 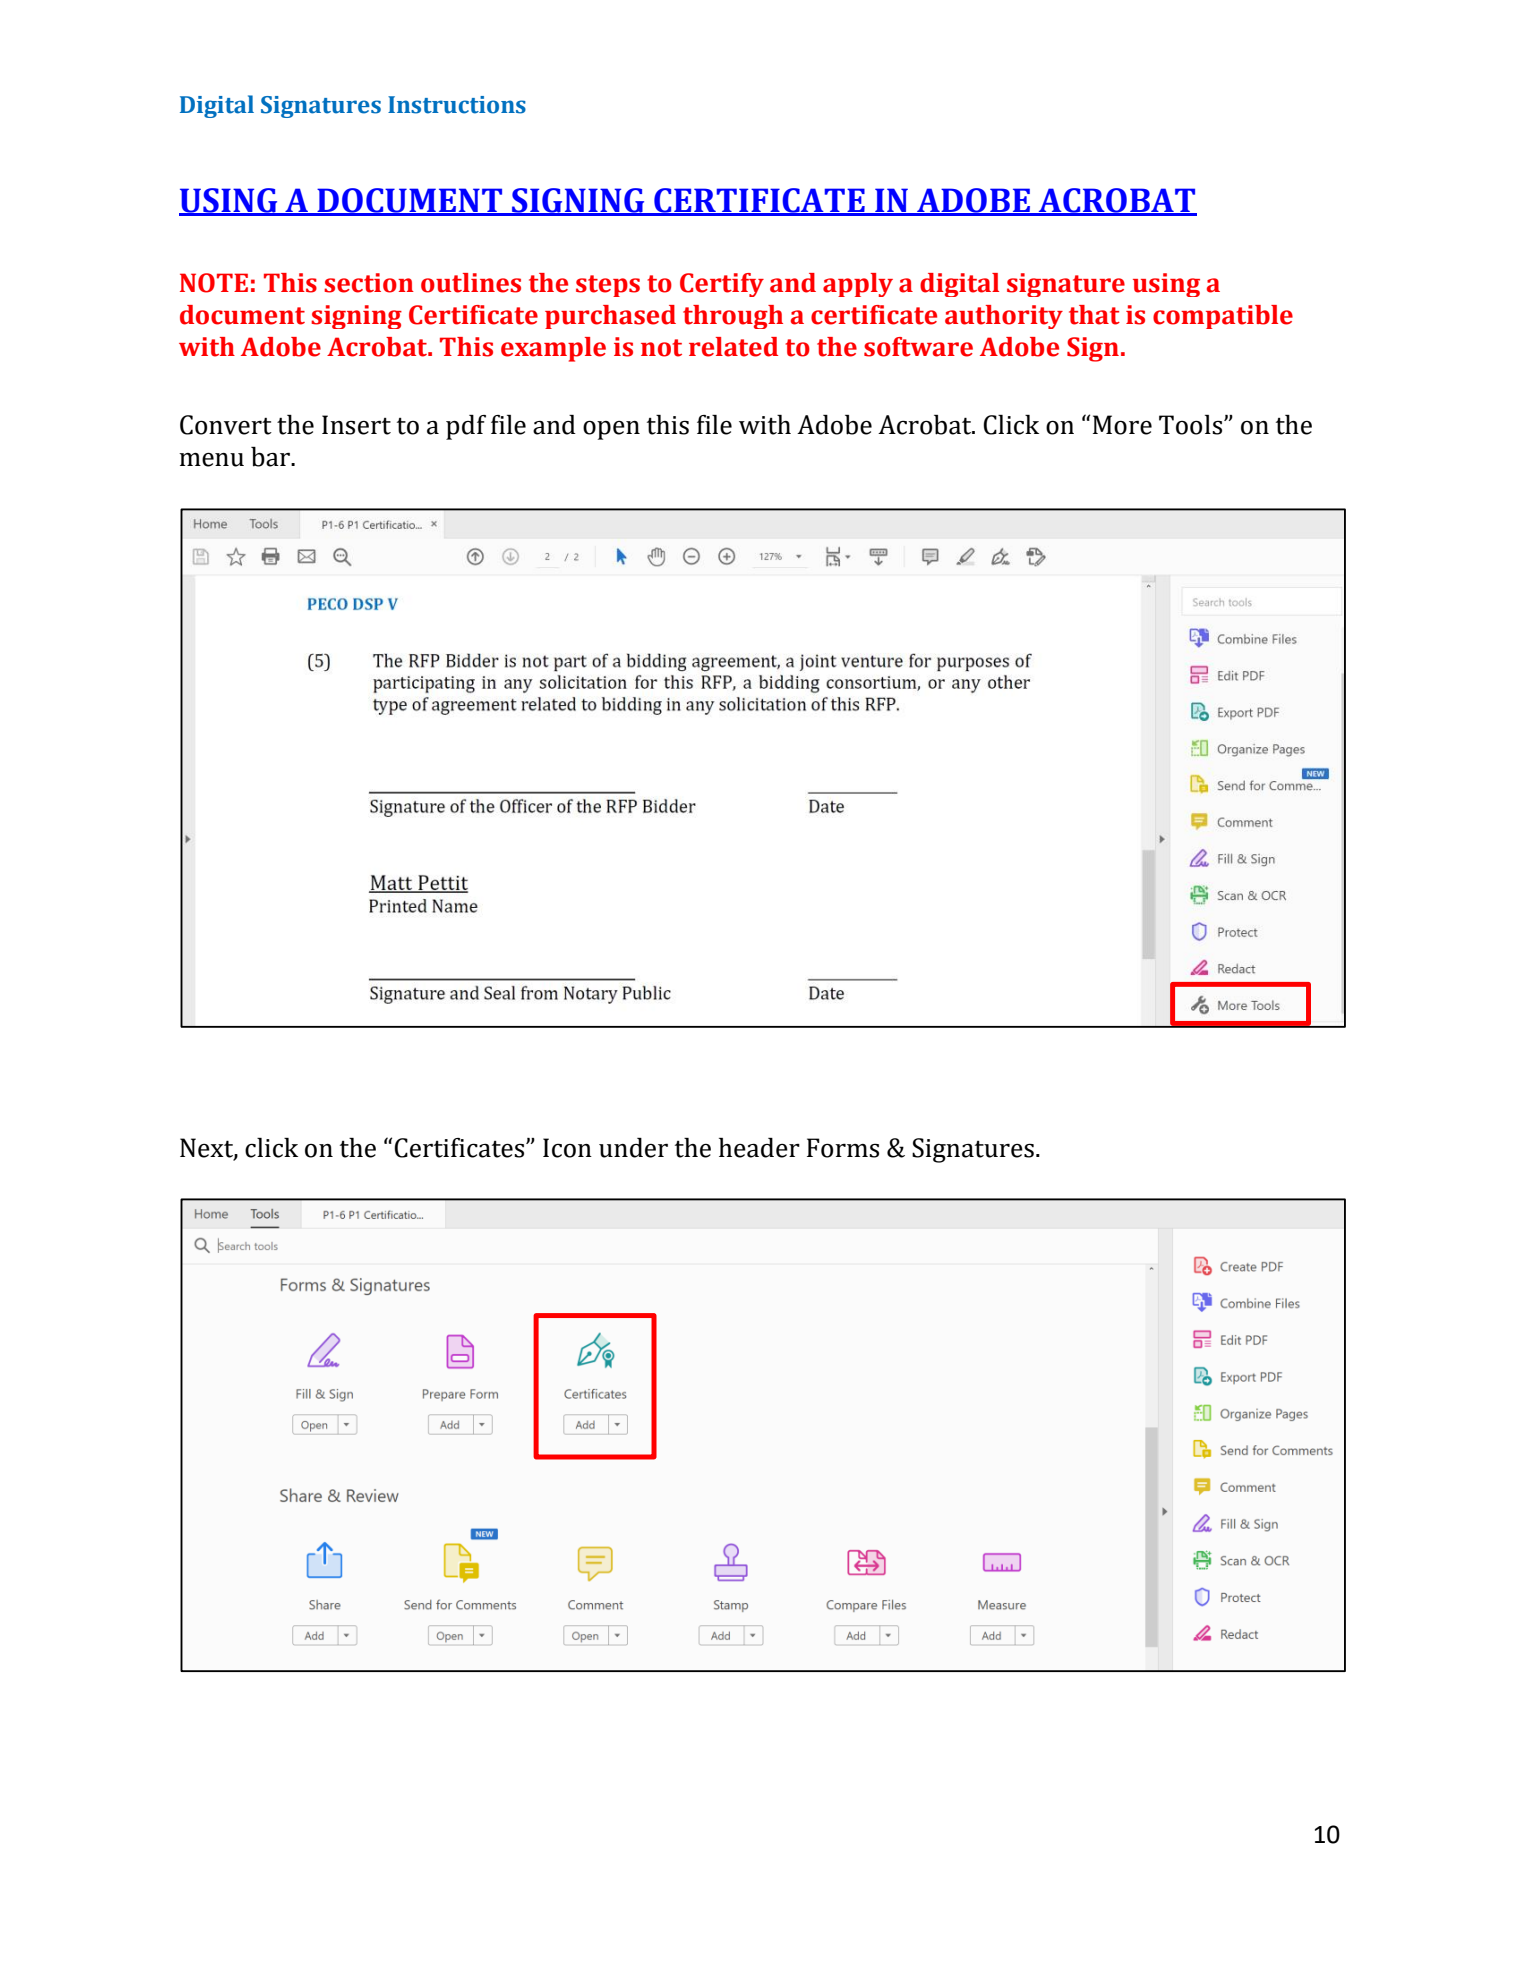 What do you see at coordinates (1094, 315) in the screenshot?
I see `that` at bounding box center [1094, 315].
